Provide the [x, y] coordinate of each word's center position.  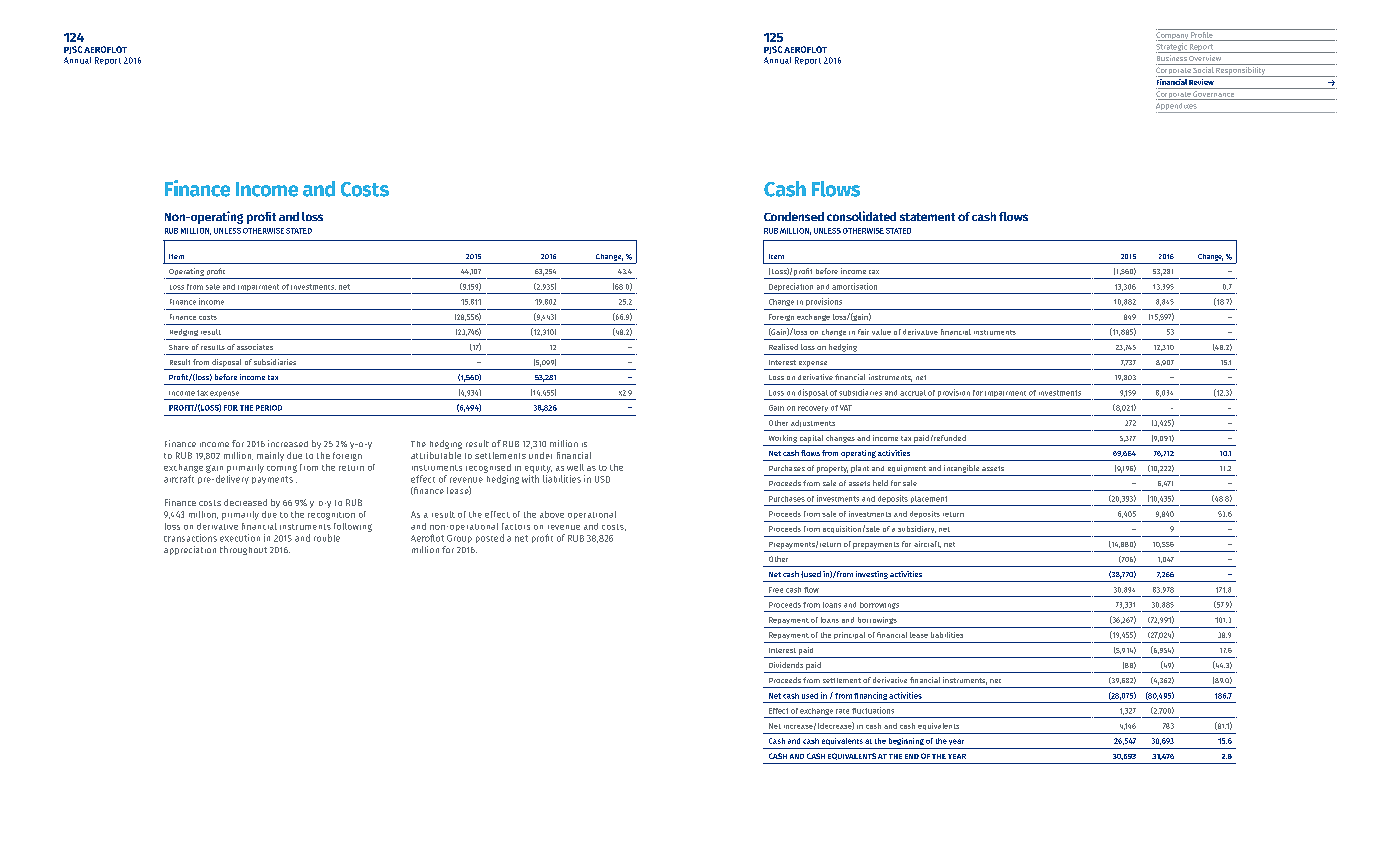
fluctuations [873, 710]
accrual [913, 393]
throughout [243, 550]
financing [871, 697]
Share [179, 347]
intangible [961, 469]
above [552, 514]
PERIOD [269, 408]
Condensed [794, 216]
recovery [813, 409]
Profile [1202, 33]
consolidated [861, 216]
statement [927, 217]
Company [1173, 36]
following [353, 527]
